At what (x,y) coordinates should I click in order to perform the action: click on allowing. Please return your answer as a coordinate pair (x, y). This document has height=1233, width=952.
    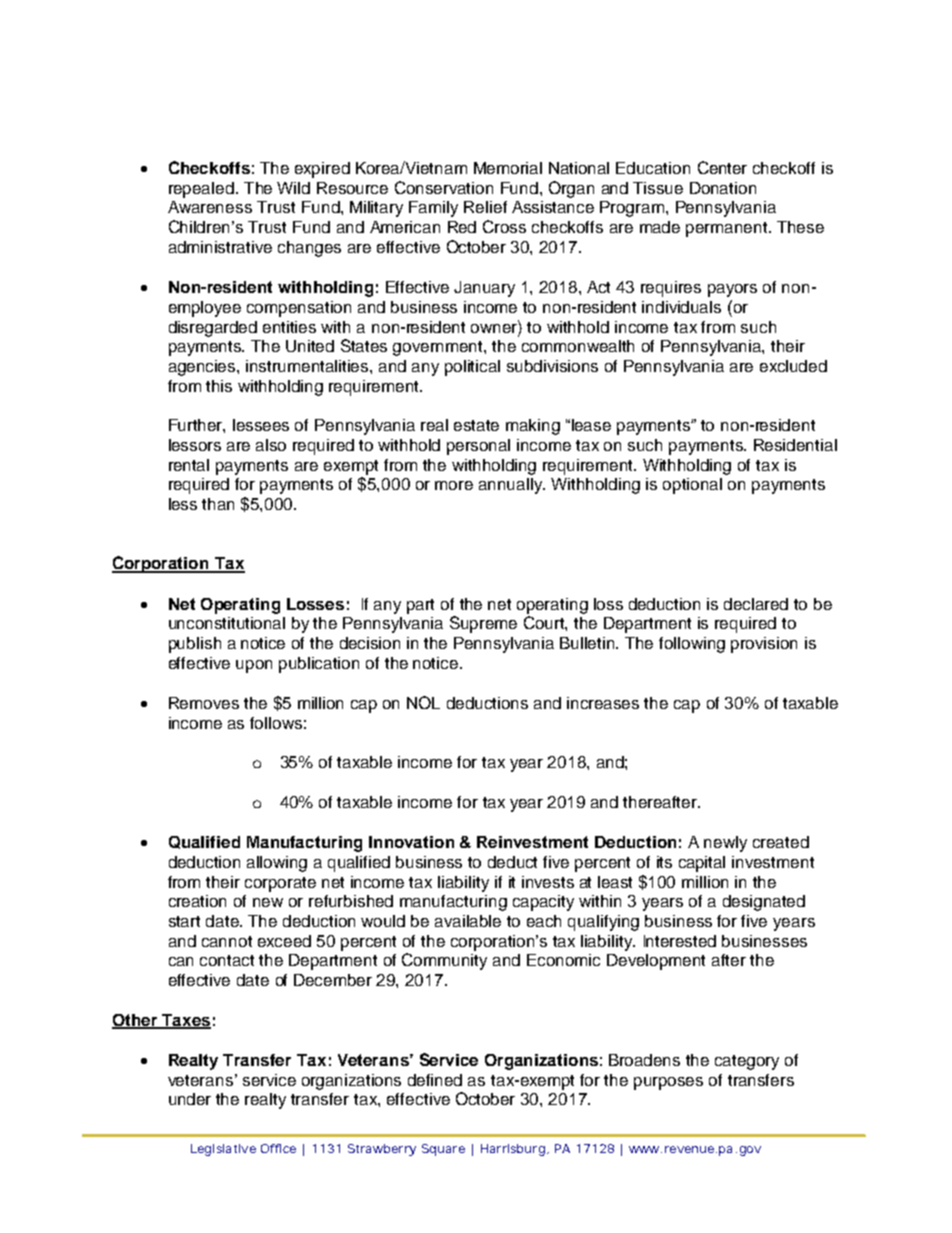
    Looking at the image, I should click on (277, 864).
